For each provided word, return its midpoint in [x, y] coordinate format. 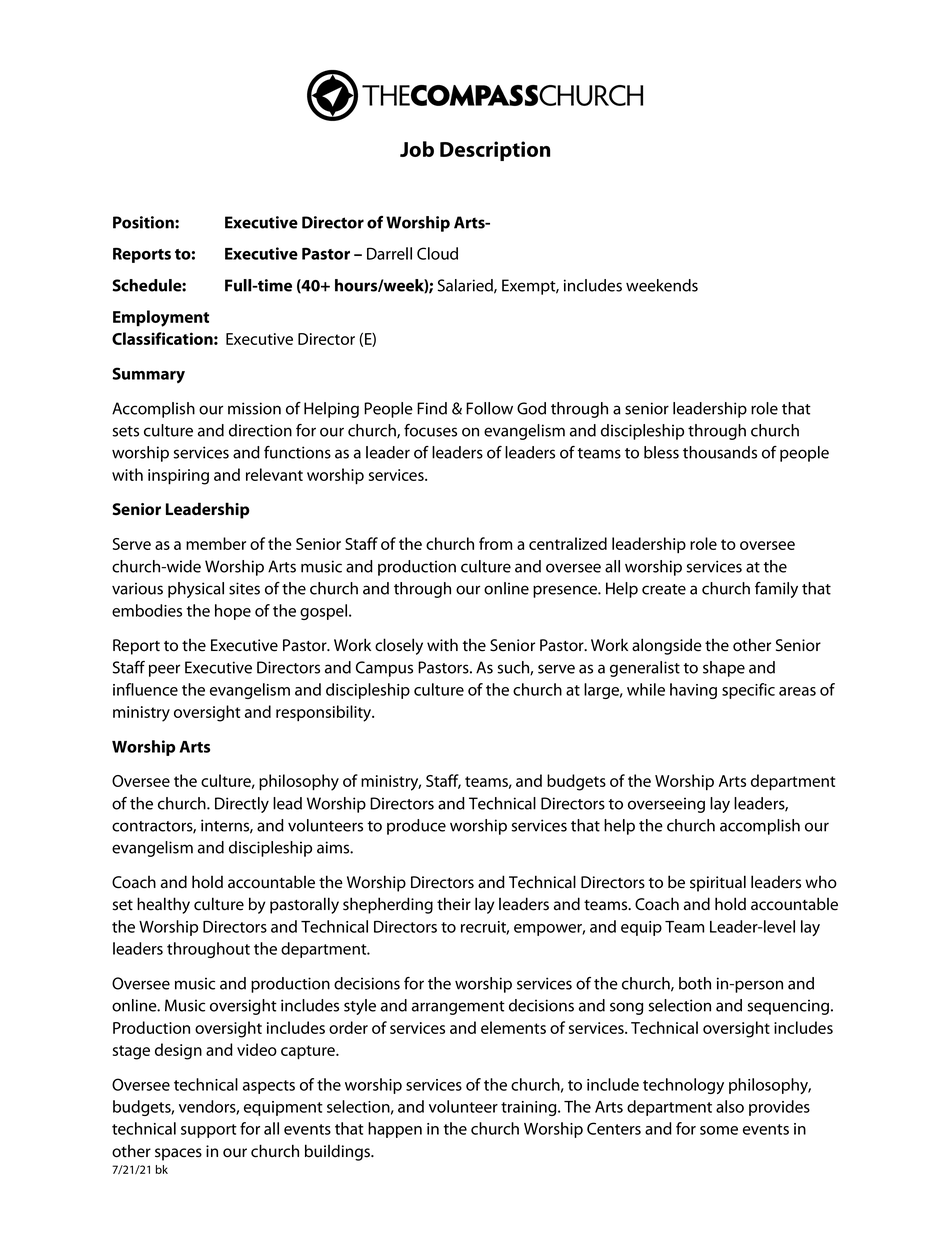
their [454, 904]
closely [399, 646]
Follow [489, 408]
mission [254, 408]
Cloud [437, 253]
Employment [161, 318]
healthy [163, 905]
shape [724, 669]
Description [495, 151]
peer [164, 670]
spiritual [718, 883]
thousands [720, 452]
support [209, 1131]
